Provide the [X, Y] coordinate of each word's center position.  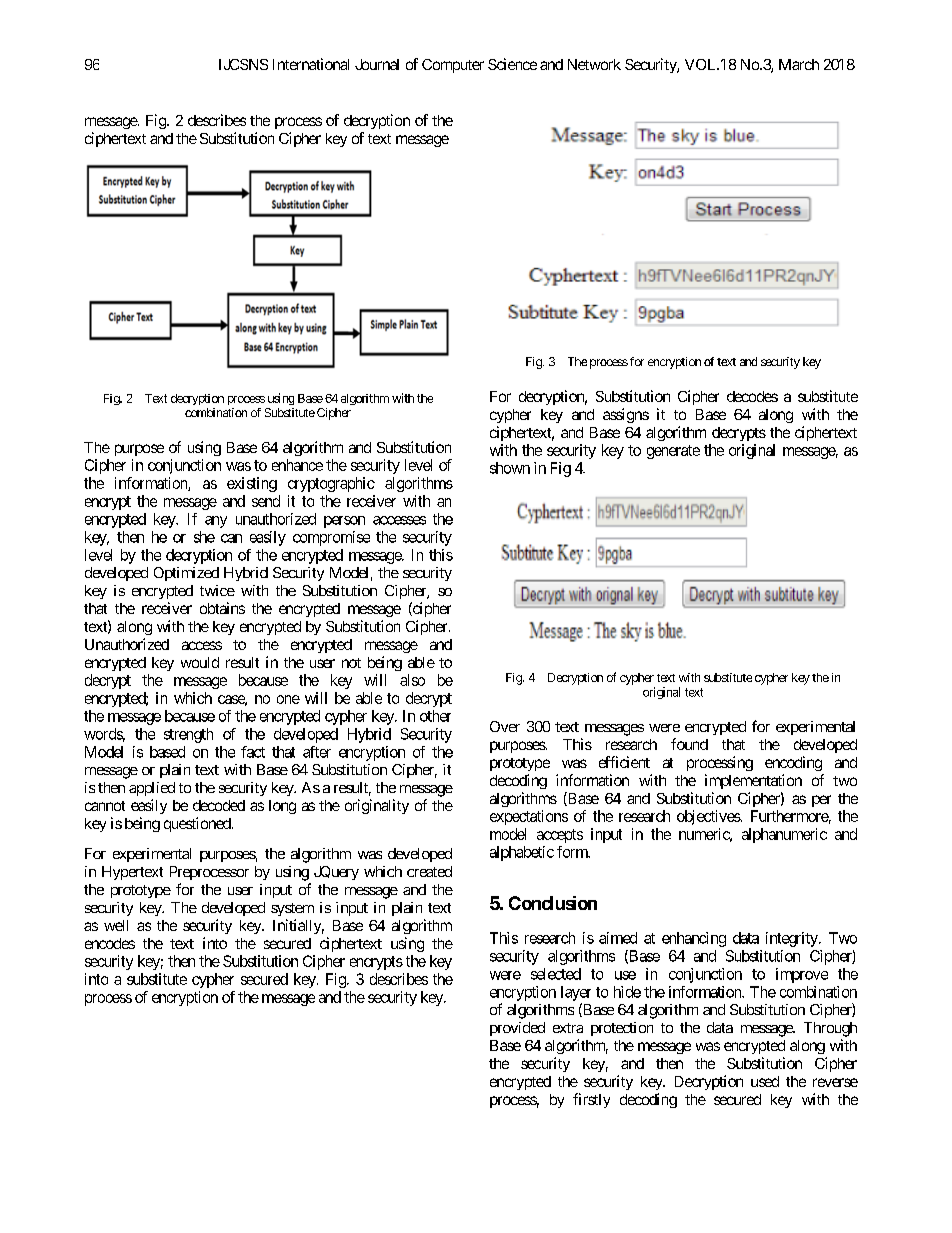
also [412, 680]
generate [673, 452]
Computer [453, 66]
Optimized [186, 574]
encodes [110, 943]
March [799, 64]
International [311, 64]
